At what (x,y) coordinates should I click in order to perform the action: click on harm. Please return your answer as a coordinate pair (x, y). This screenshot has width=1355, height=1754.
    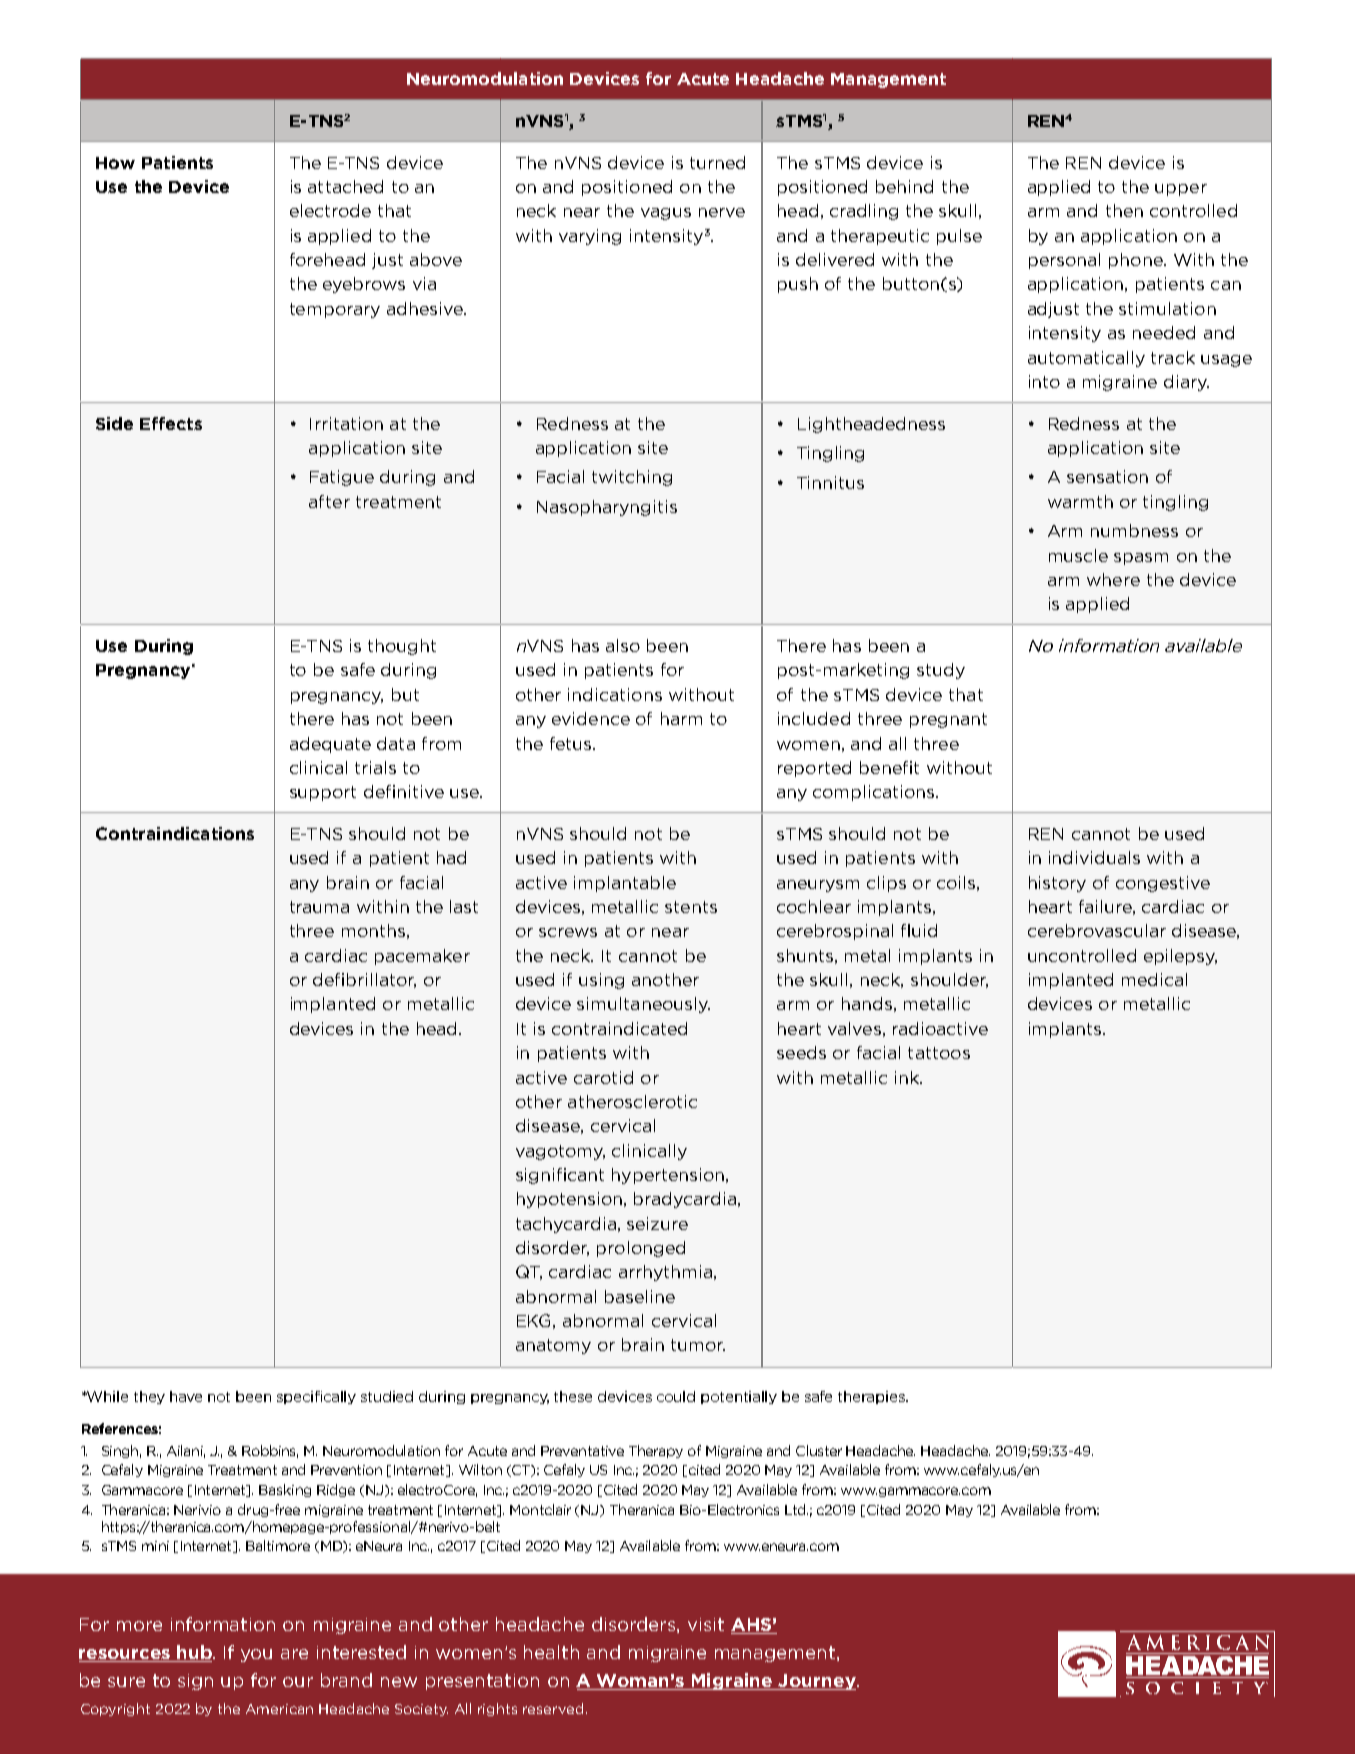
    Looking at the image, I should click on (681, 718).
